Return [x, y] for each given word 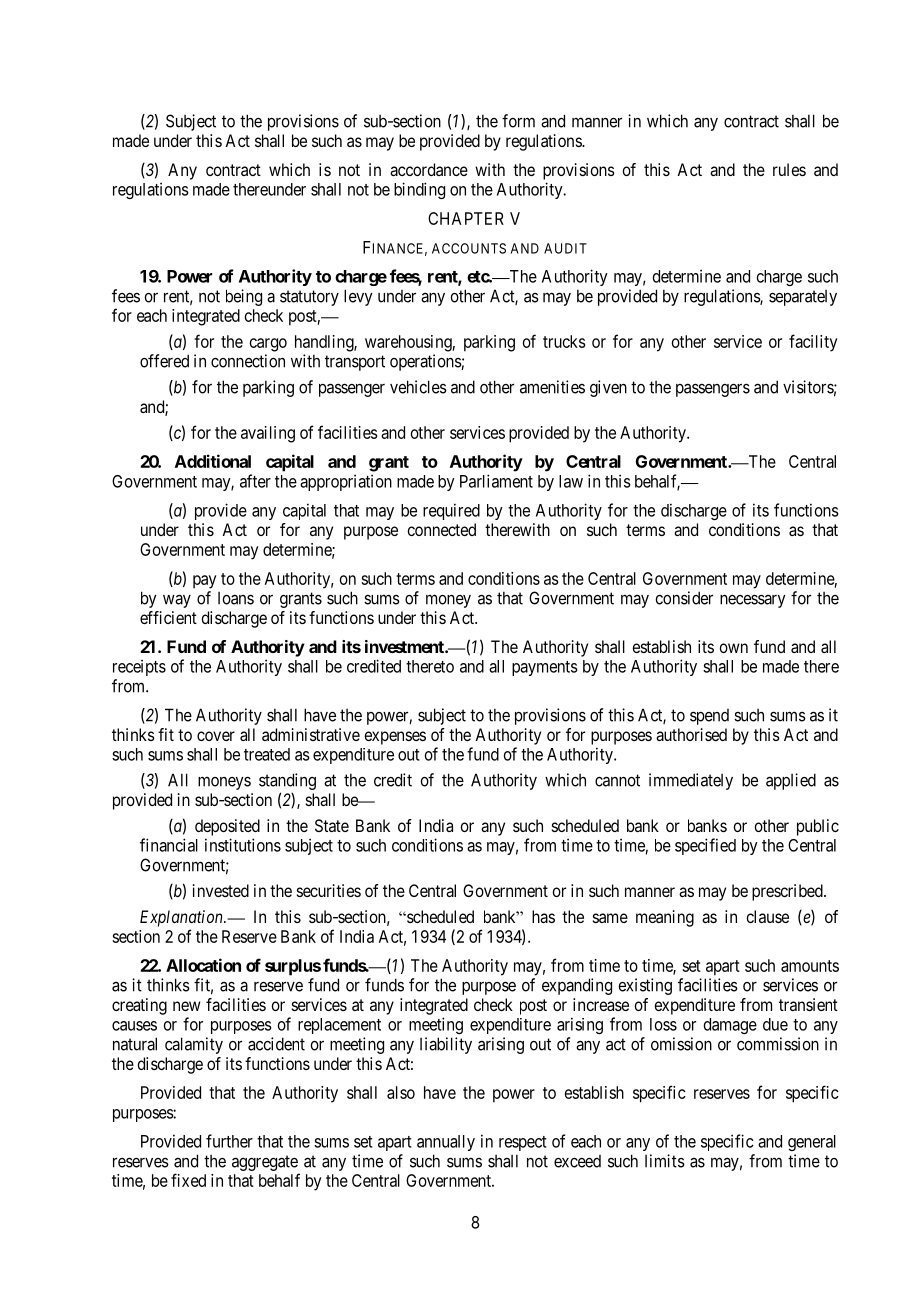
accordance [429, 169]
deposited [227, 827]
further [229, 1141]
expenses [395, 738]
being [244, 297]
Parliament [496, 481]
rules [789, 169]
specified [705, 846]
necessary [753, 601]
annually [446, 1143]
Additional [213, 461]
